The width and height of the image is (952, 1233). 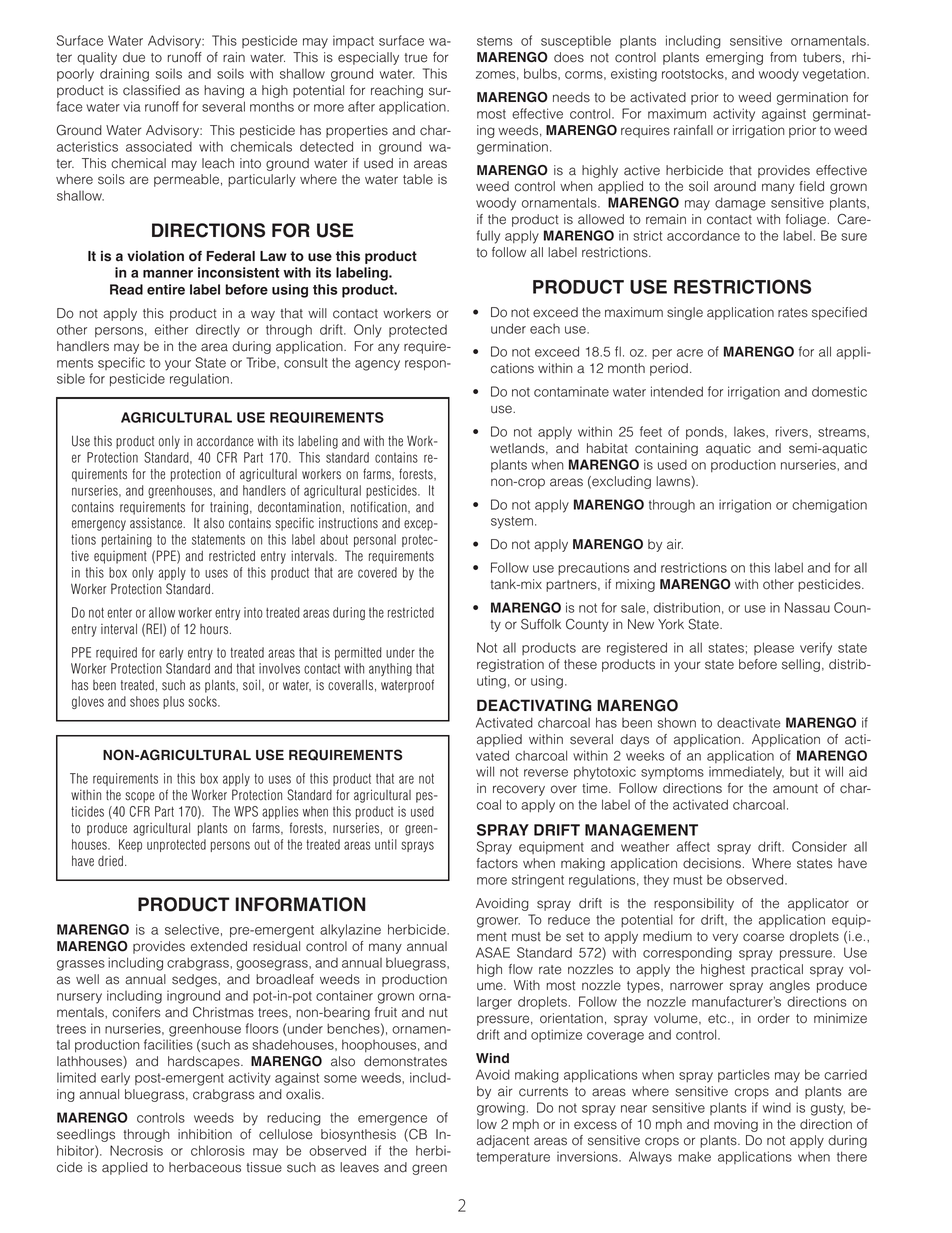 I want to click on classified, so click(x=151, y=90).
